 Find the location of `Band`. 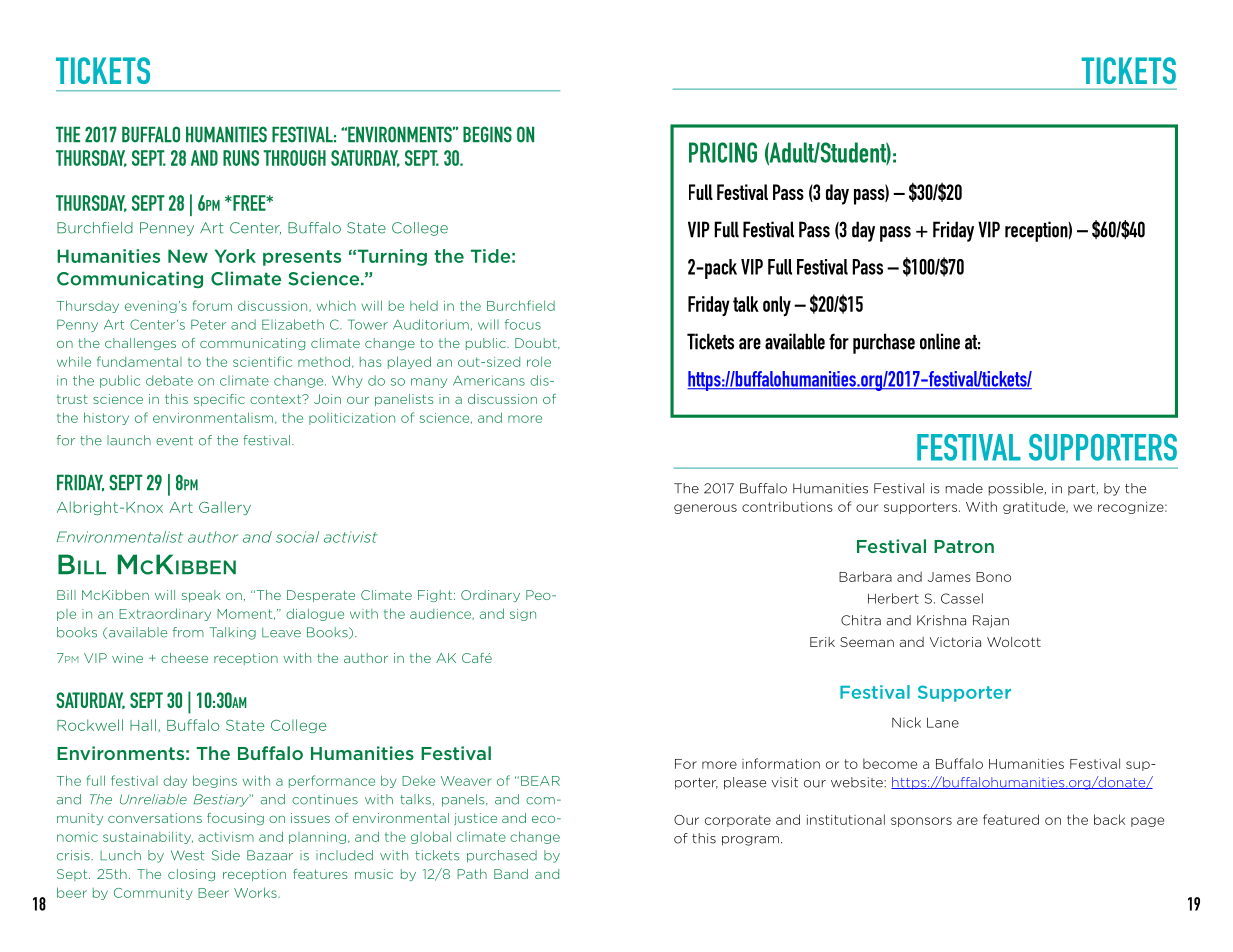

Band is located at coordinates (511, 874).
